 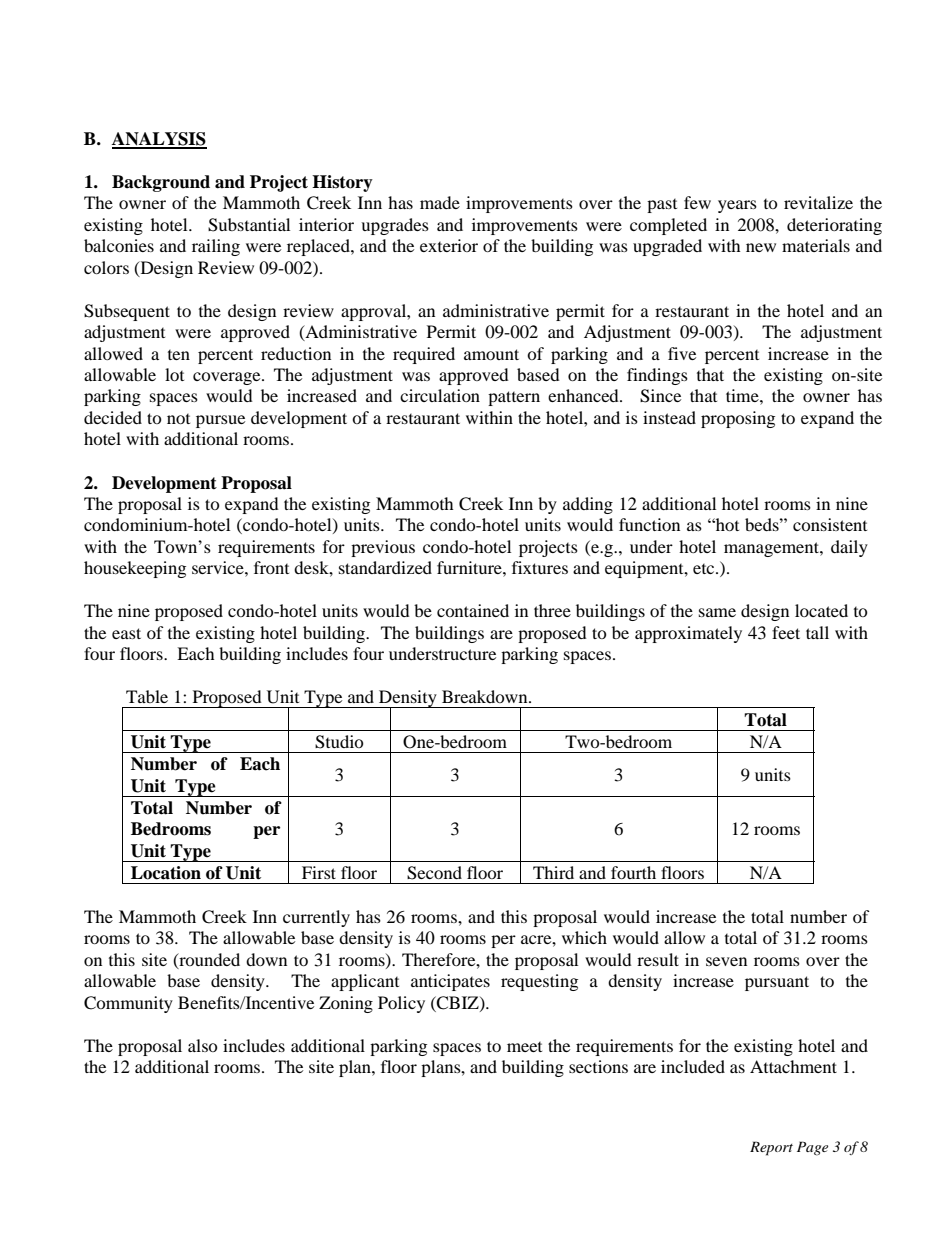 I want to click on contained, so click(x=473, y=610).
